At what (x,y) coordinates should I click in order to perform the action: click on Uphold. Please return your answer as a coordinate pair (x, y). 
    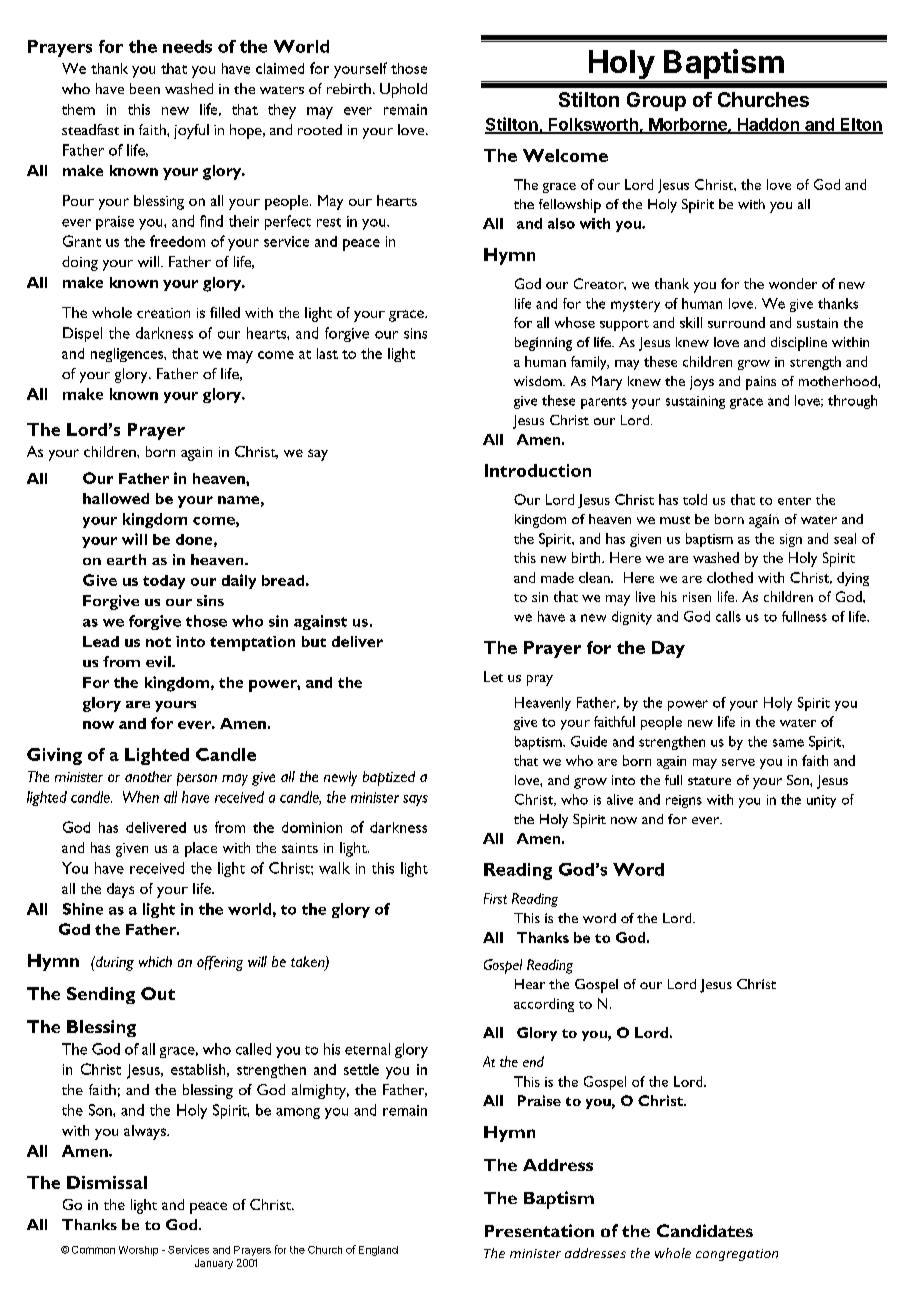
    Looking at the image, I should click on (403, 90).
